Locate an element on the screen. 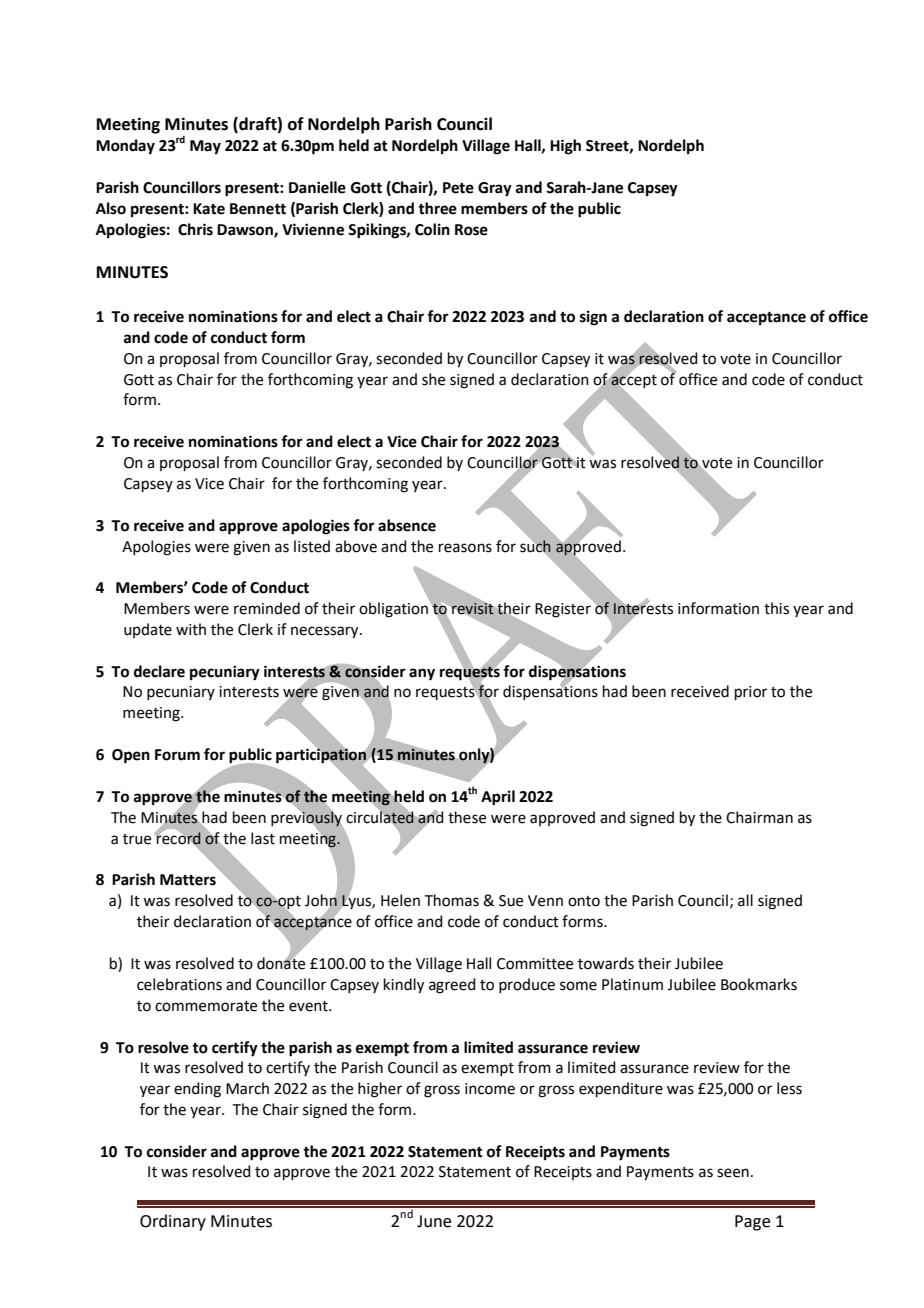  June is located at coordinates (434, 1221).
